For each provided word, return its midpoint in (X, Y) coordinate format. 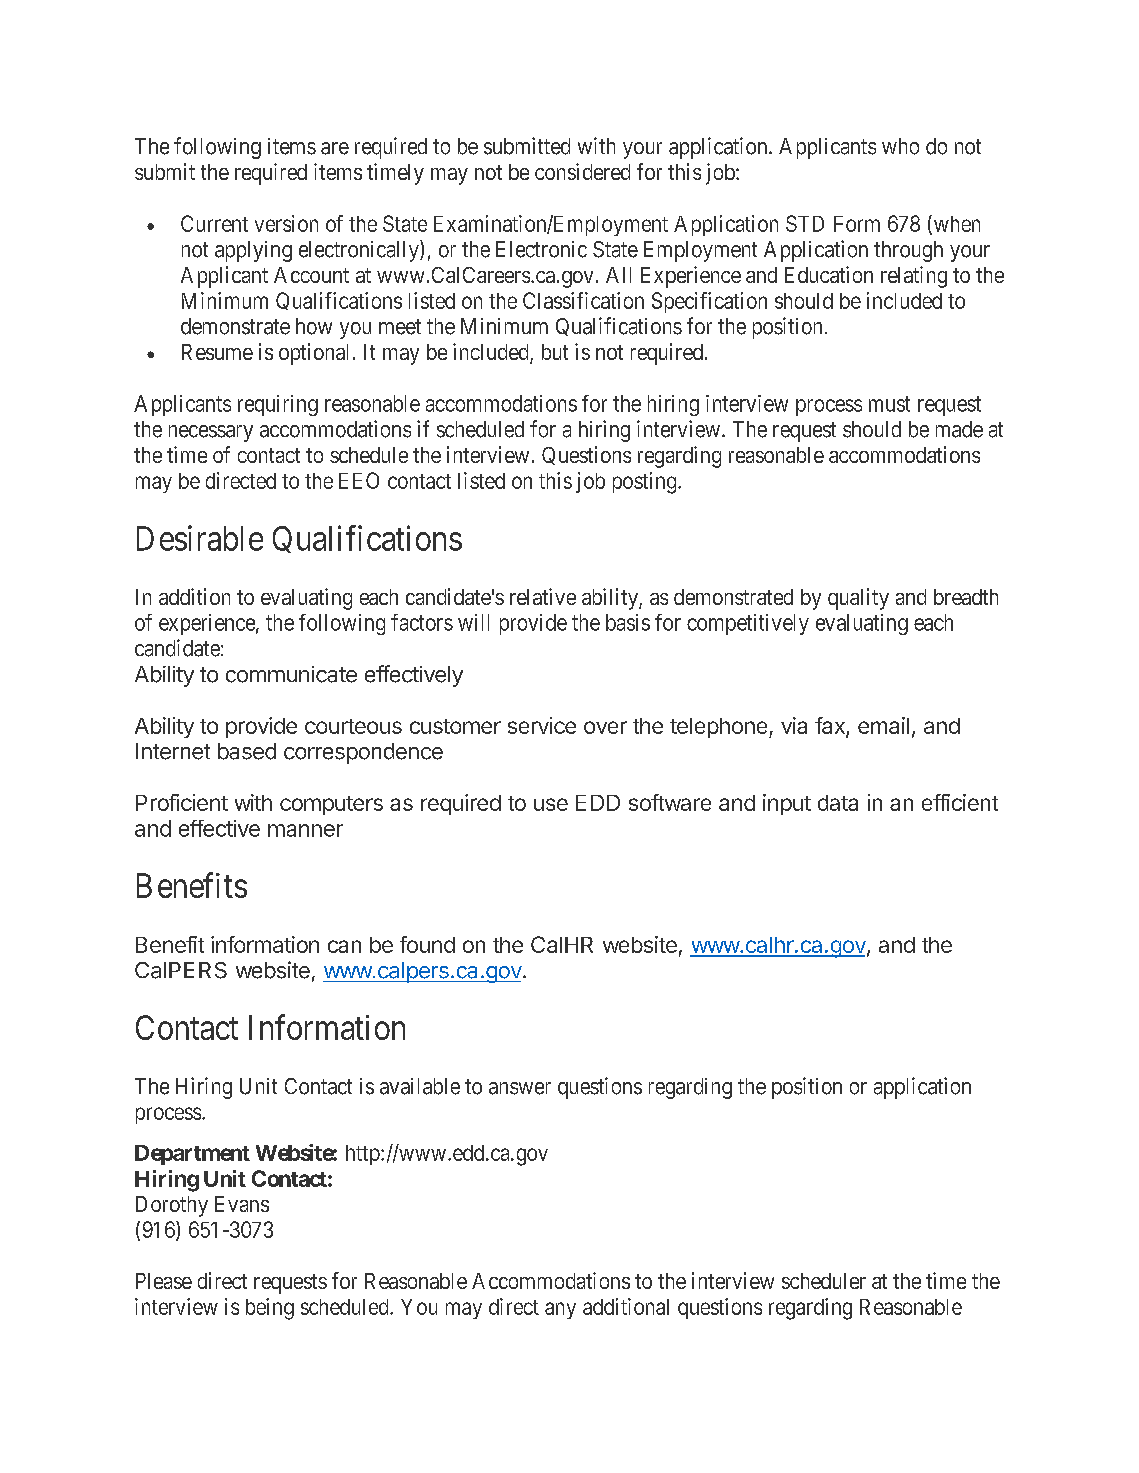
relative (543, 596)
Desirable (200, 538)
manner (305, 830)
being (270, 1309)
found (427, 944)
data (838, 803)
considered (582, 171)
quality (858, 599)
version (286, 223)
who (900, 146)
